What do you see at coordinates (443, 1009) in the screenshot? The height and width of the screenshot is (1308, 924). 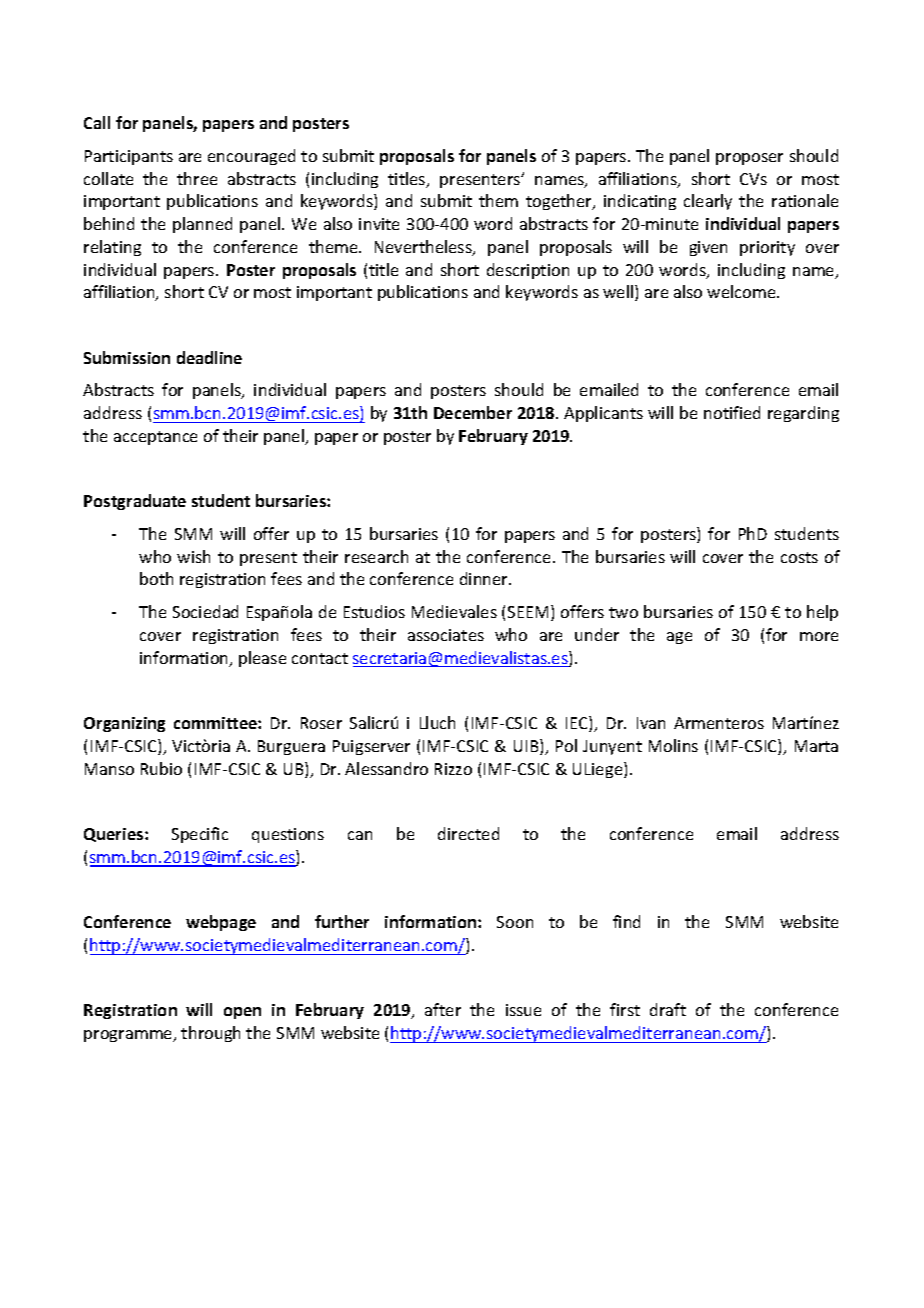 I see `after` at bounding box center [443, 1009].
